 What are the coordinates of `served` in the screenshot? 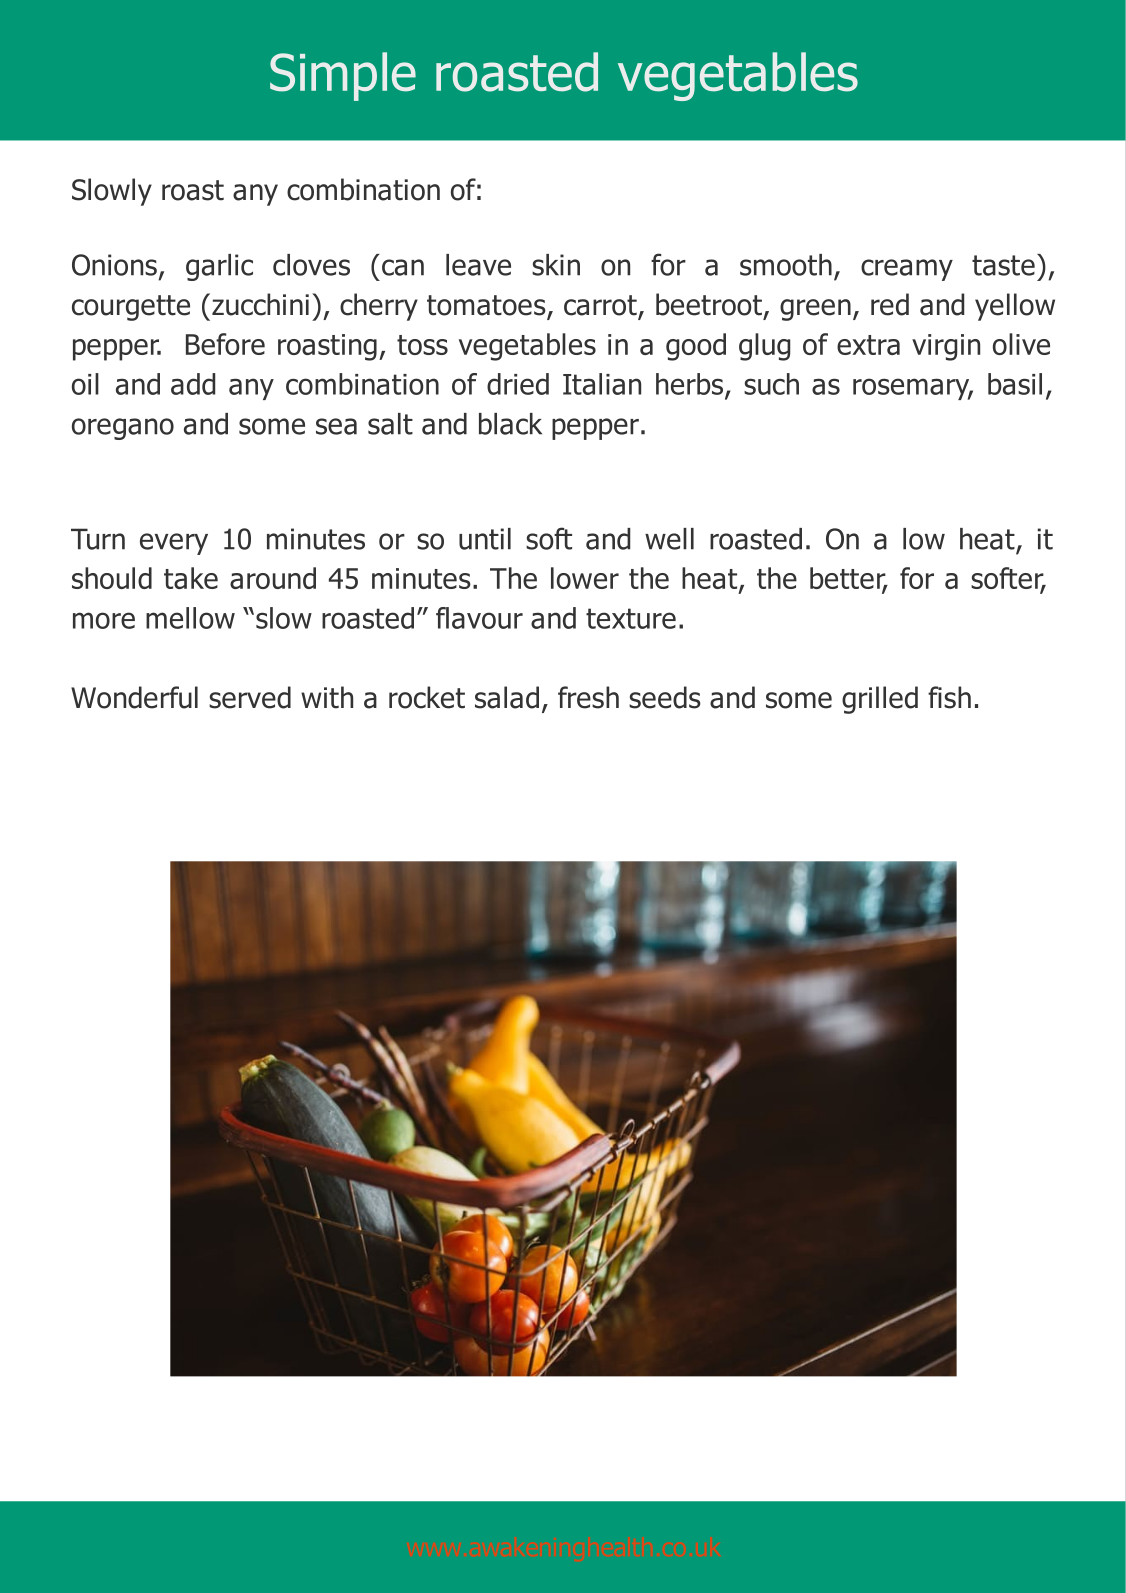 It's located at (250, 697).
